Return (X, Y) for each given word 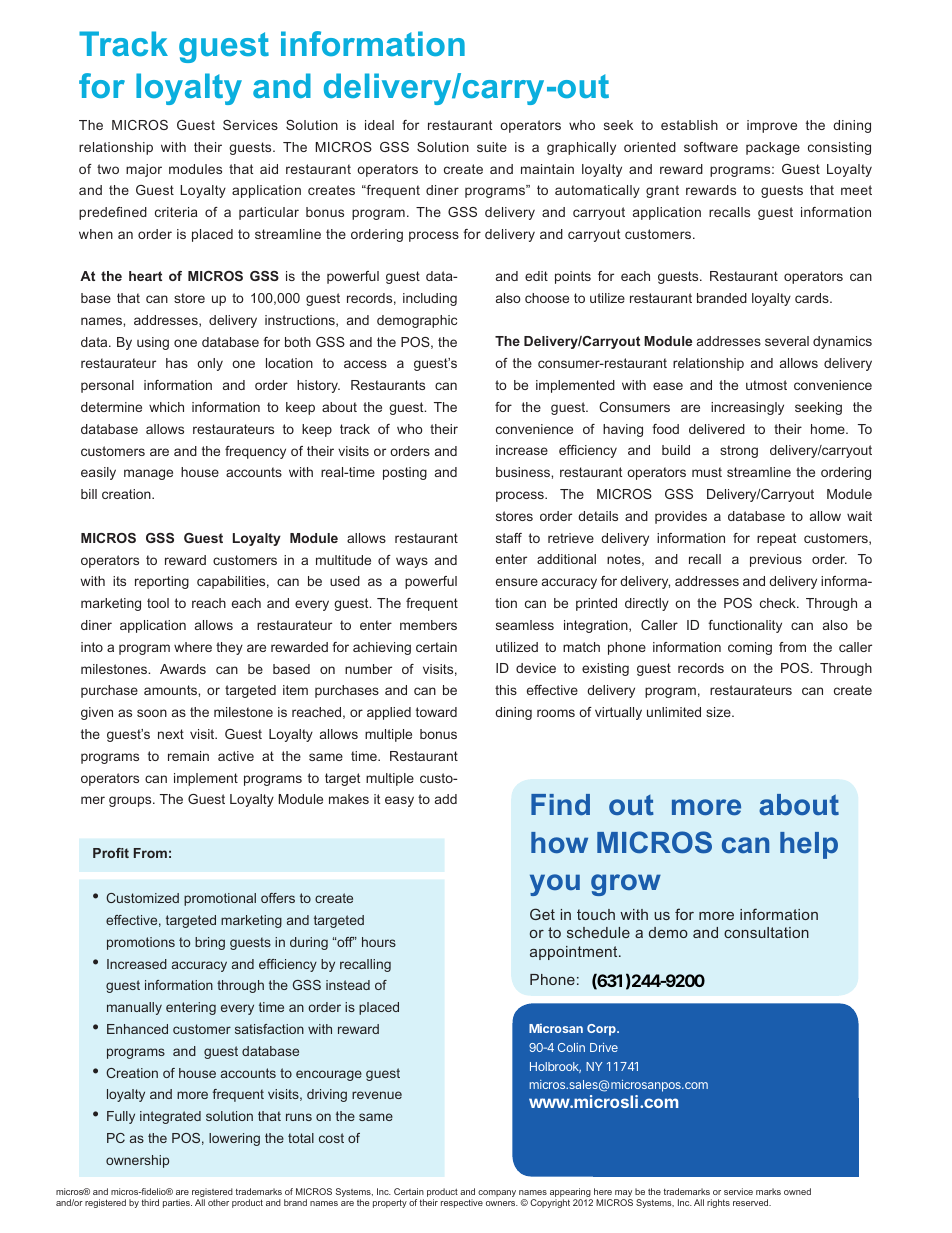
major (144, 170)
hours (379, 942)
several (787, 341)
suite (492, 147)
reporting (162, 582)
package (773, 148)
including (430, 299)
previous (776, 560)
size (719, 712)
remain (188, 756)
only (210, 364)
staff (509, 538)
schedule (598, 932)
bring (210, 943)
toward (436, 712)
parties (177, 1203)
